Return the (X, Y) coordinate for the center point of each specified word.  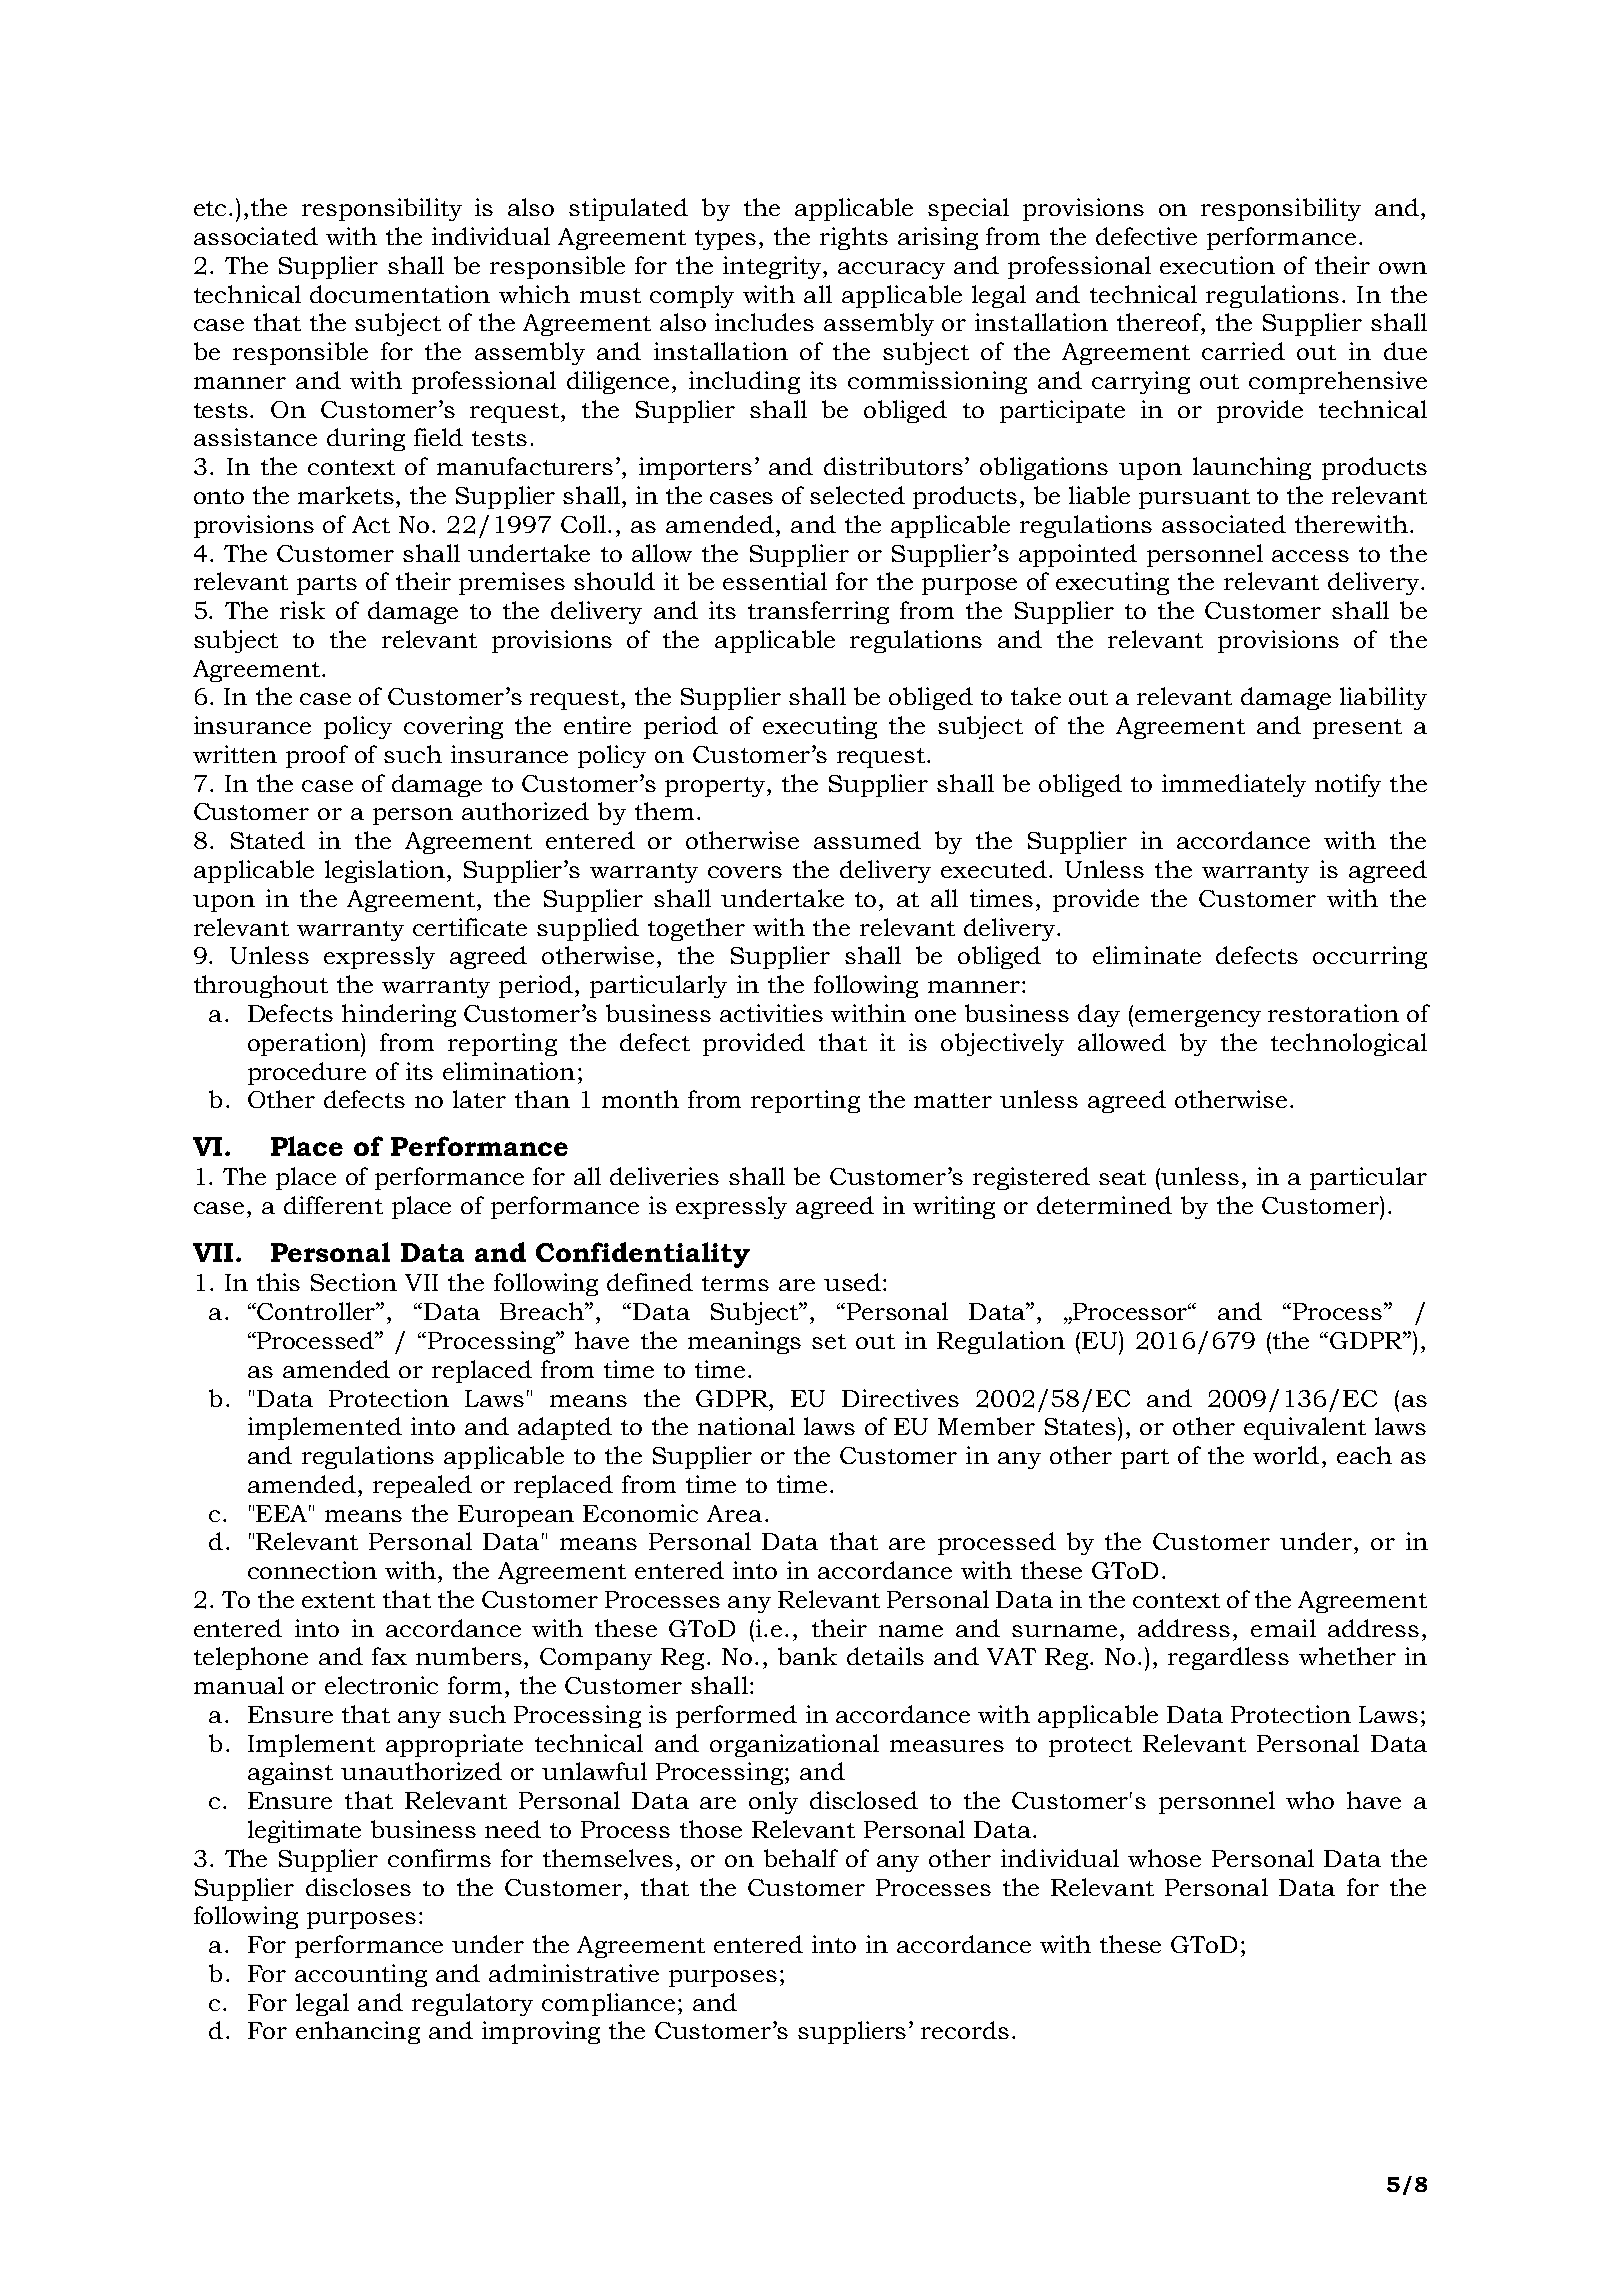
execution (1217, 265)
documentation (400, 294)
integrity (773, 267)
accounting (361, 1975)
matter (953, 1100)
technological (1349, 1044)
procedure (307, 1073)
